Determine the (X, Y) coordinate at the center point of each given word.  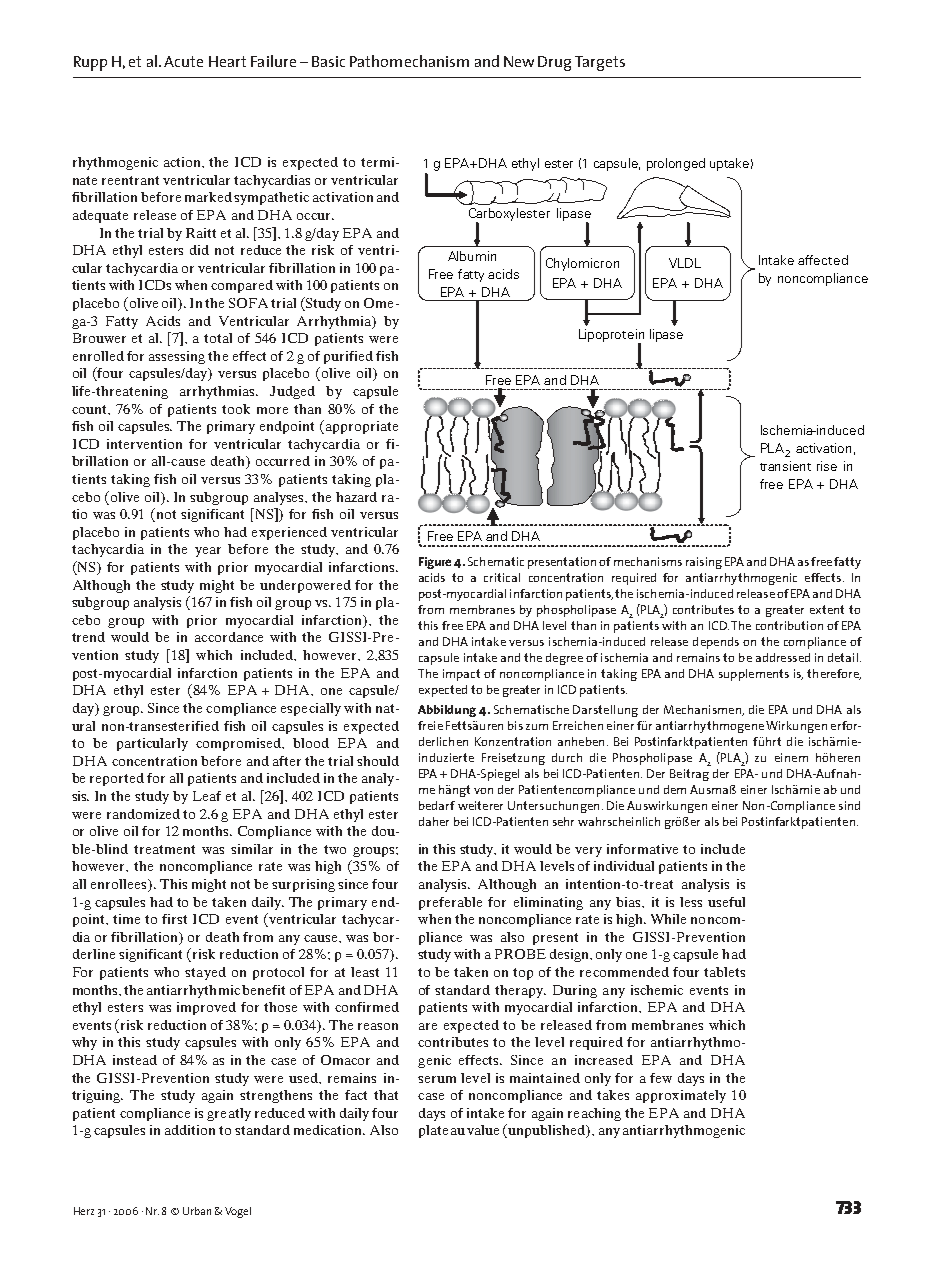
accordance (229, 637)
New (519, 61)
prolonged (676, 164)
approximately (681, 1096)
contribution (789, 625)
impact (461, 675)
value (483, 1130)
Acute (183, 61)
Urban (197, 1211)
